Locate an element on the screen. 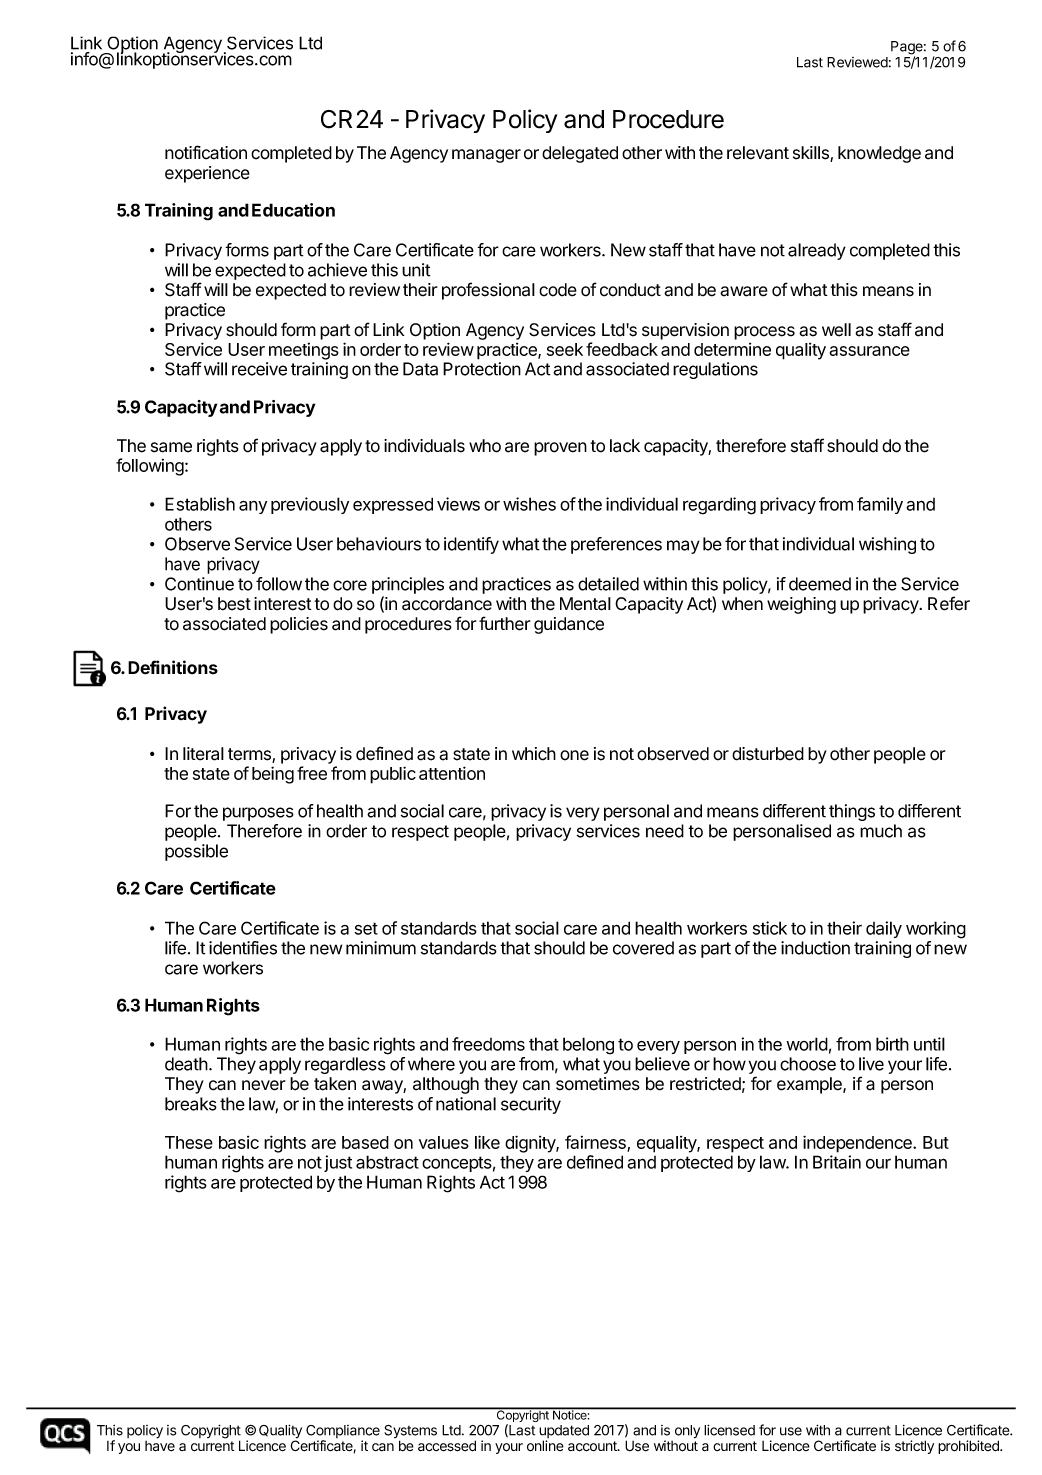 This screenshot has width=1042, height=1475. knowledge is located at coordinates (879, 154).
